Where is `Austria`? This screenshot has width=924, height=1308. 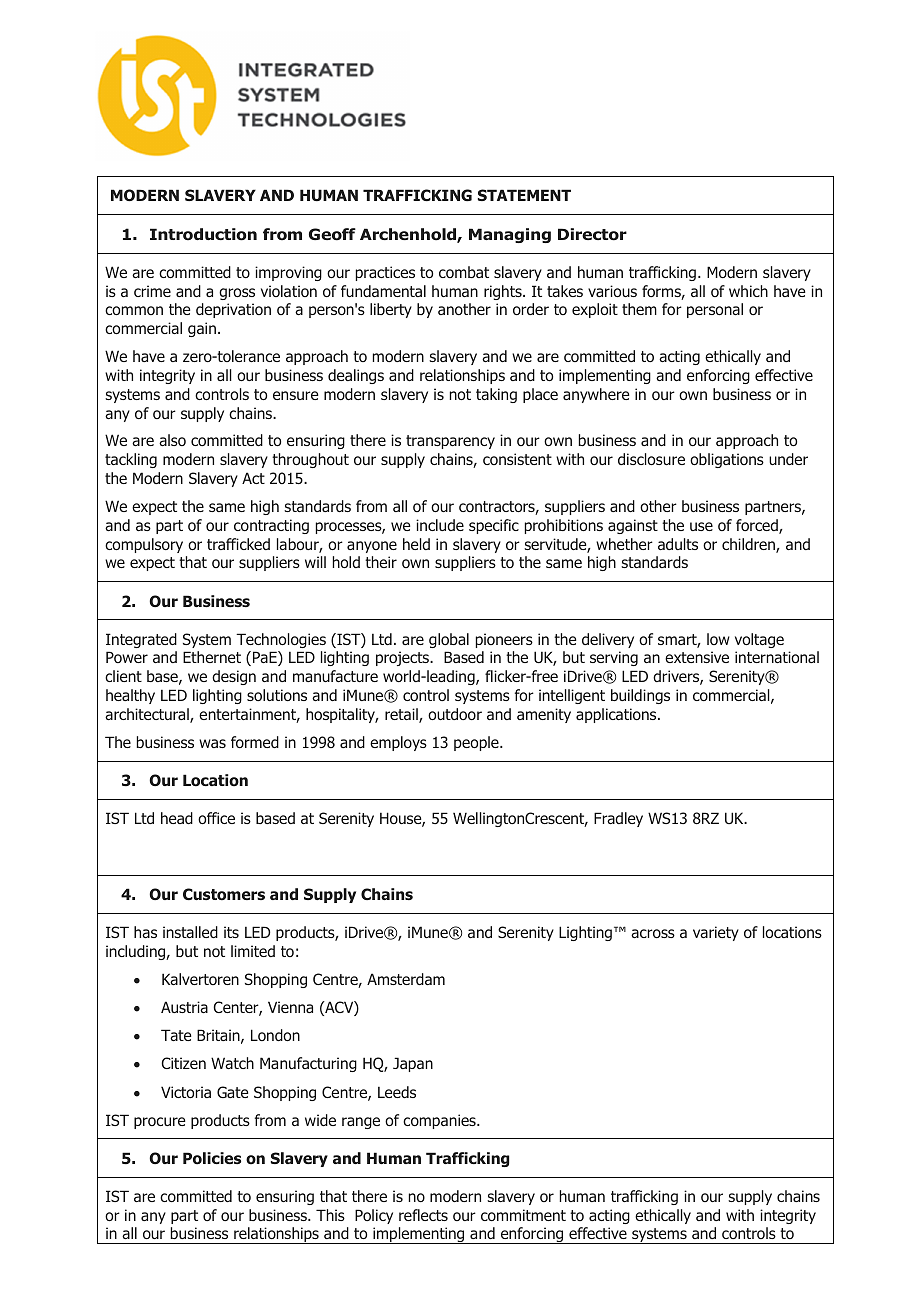 Austria is located at coordinates (184, 1007).
